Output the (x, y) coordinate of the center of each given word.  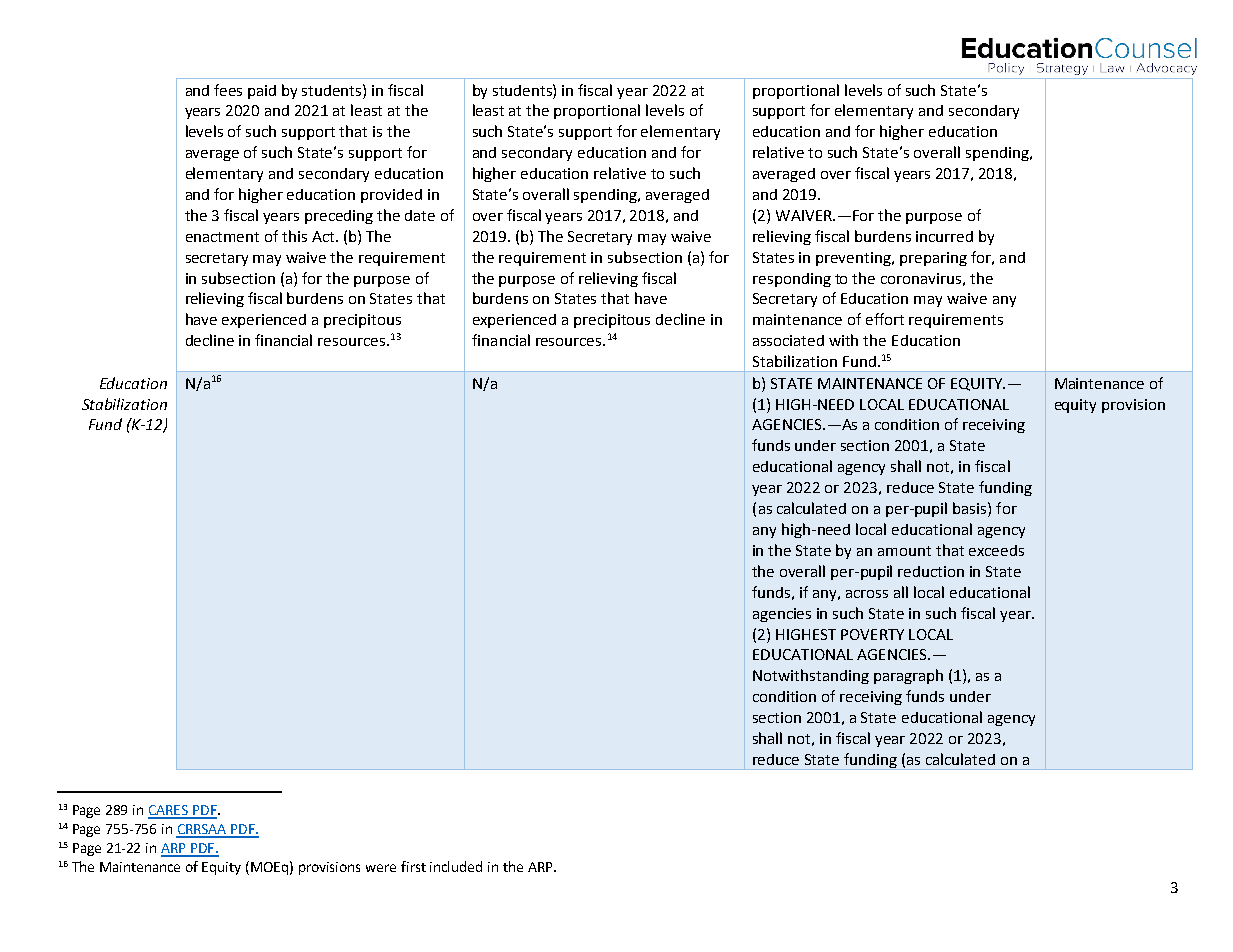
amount (904, 551)
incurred (944, 236)
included (456, 866)
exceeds (996, 550)
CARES (169, 811)
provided (391, 196)
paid (262, 92)
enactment (222, 237)
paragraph (908, 676)
